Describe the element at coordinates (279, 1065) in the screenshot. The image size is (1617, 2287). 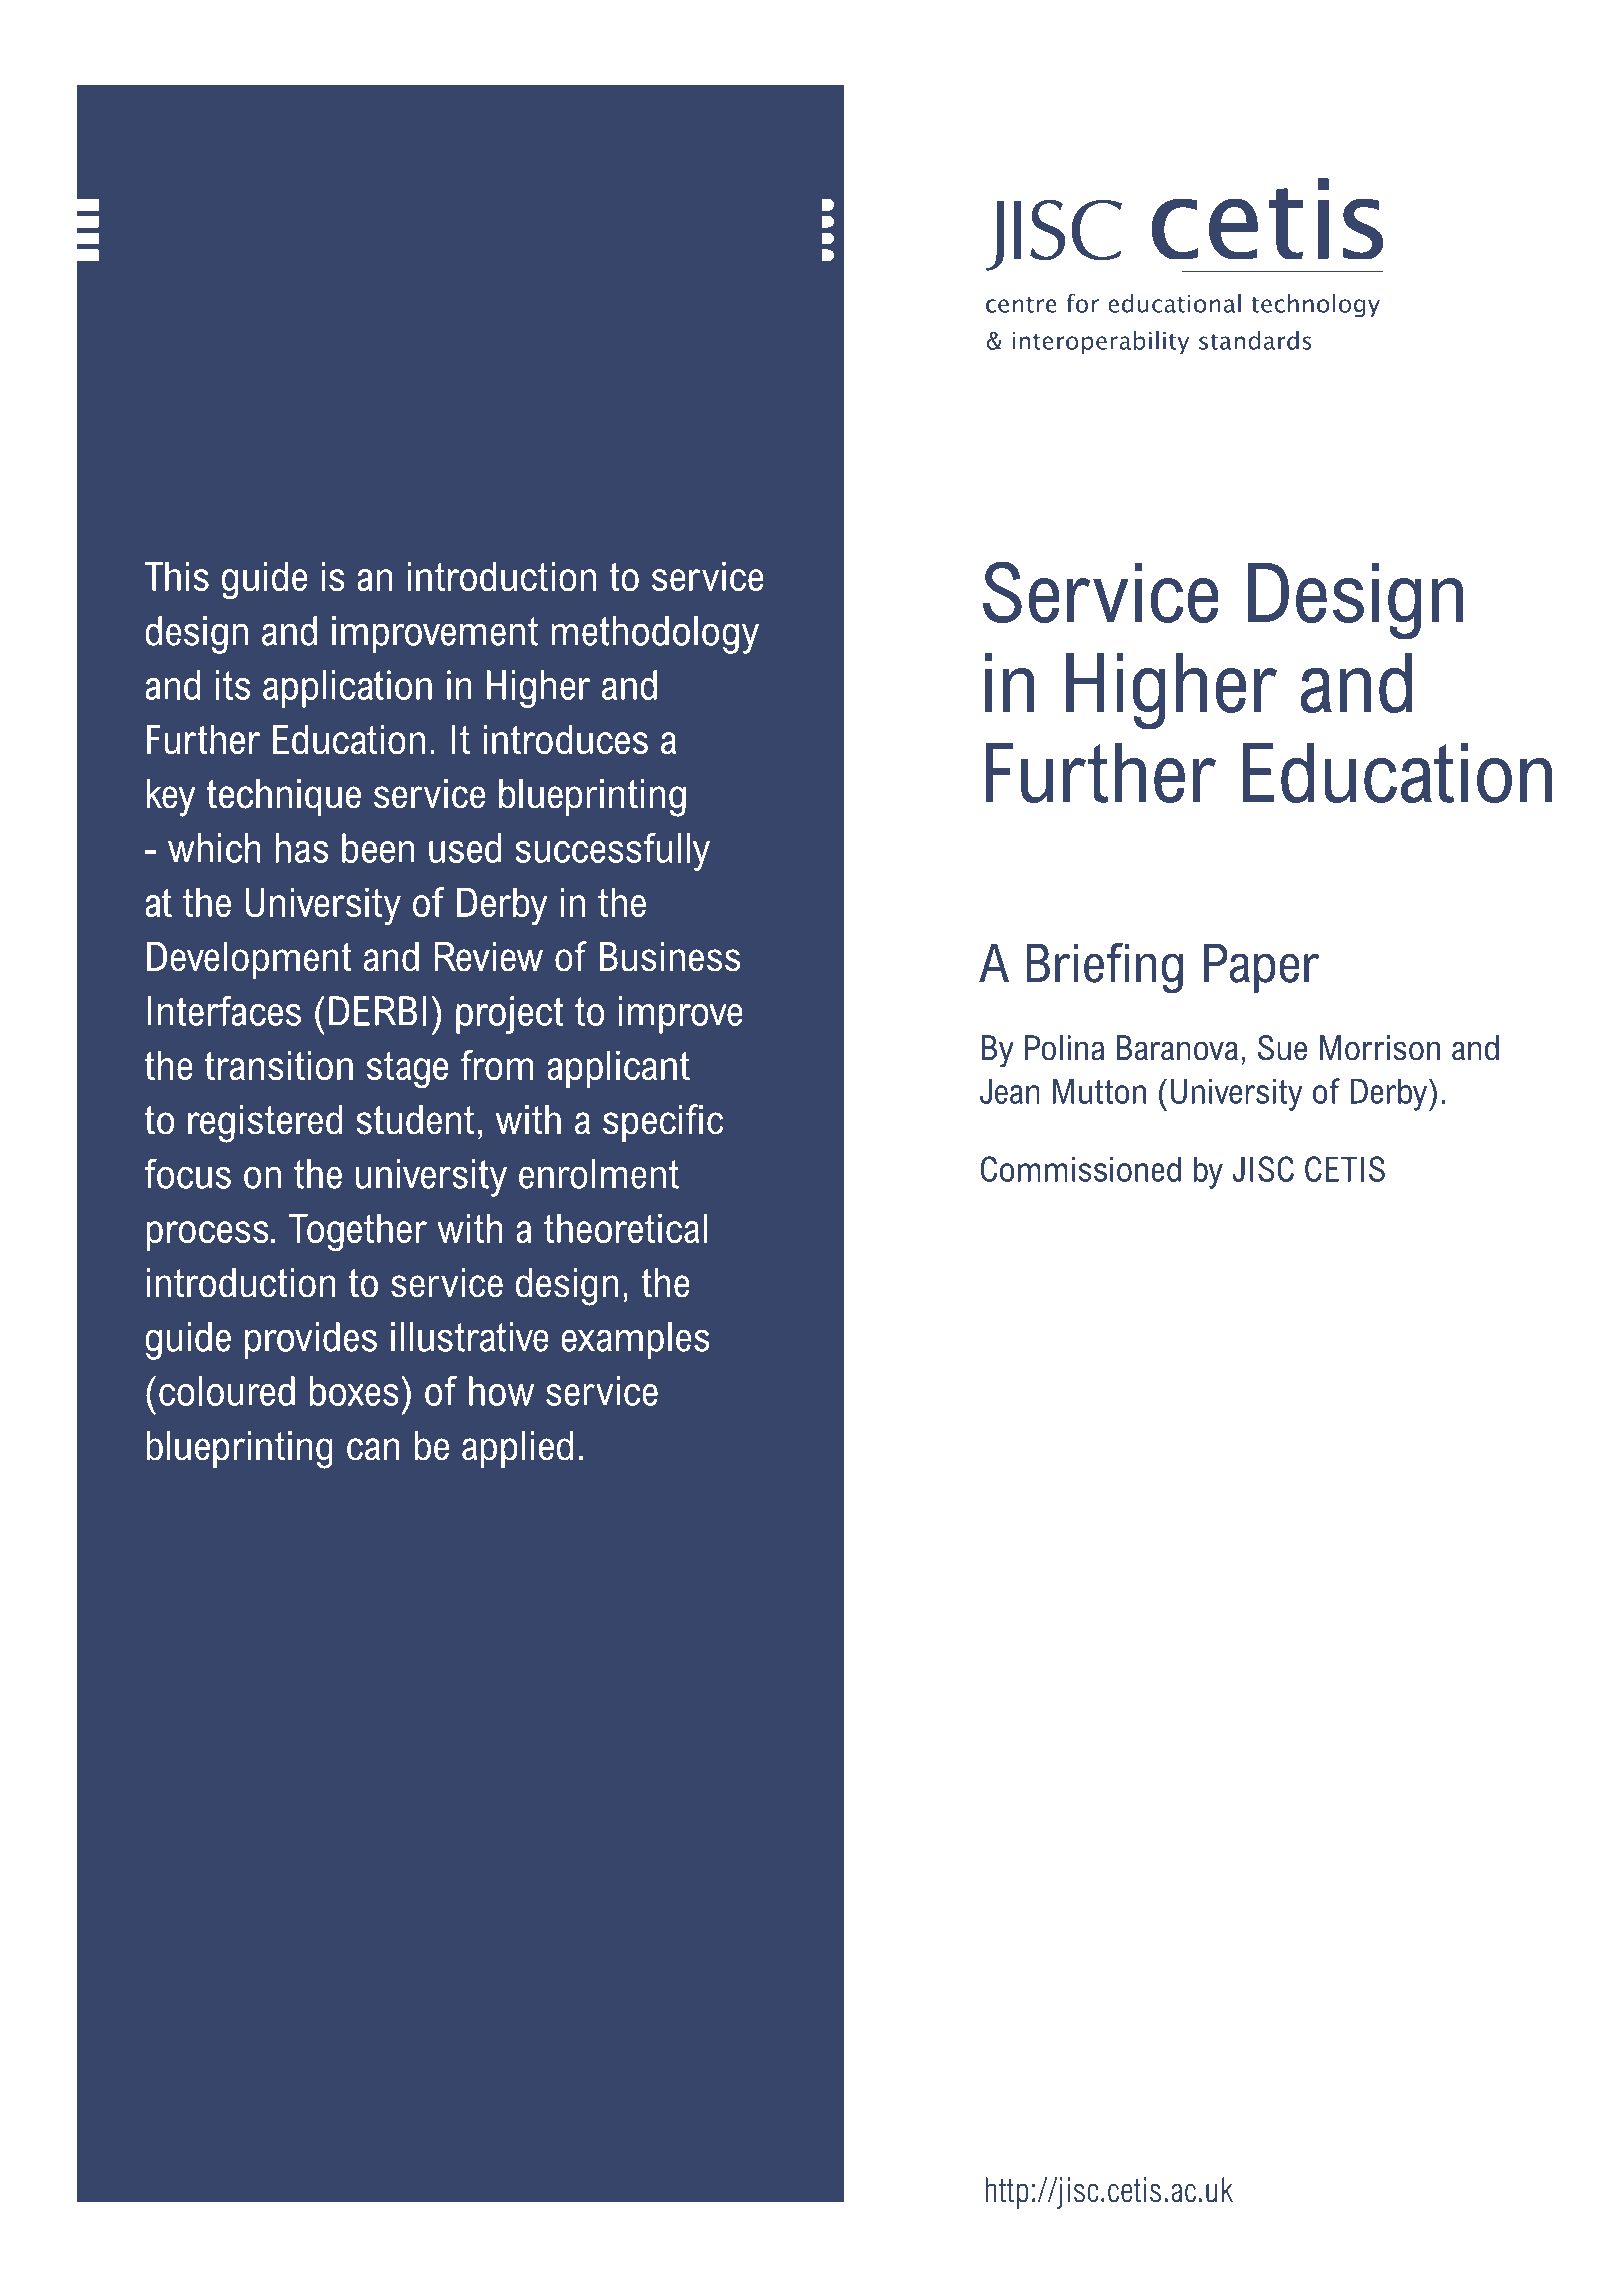
I see `transition` at that location.
